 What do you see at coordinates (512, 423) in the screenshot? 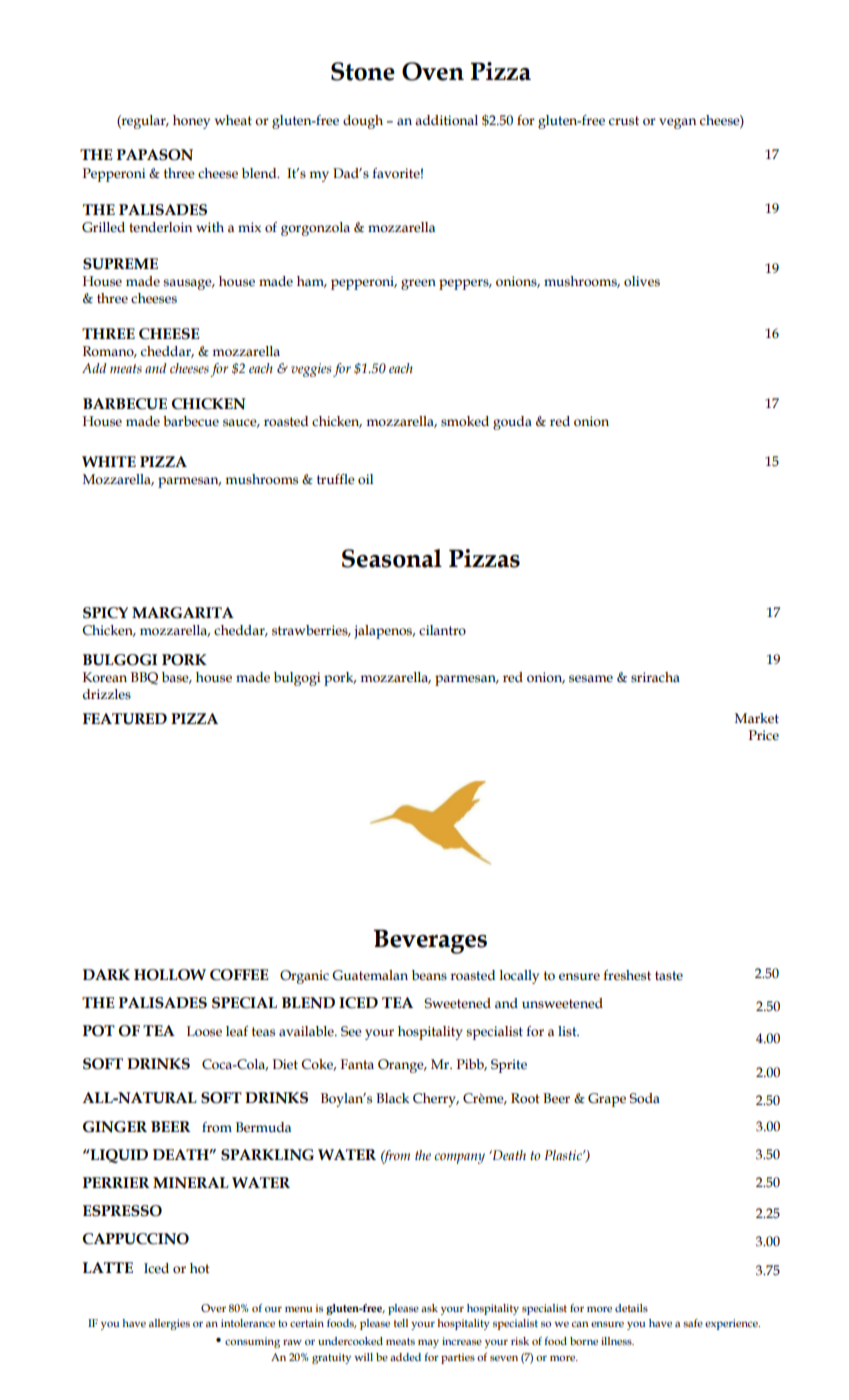
I see `gouda` at bounding box center [512, 423].
